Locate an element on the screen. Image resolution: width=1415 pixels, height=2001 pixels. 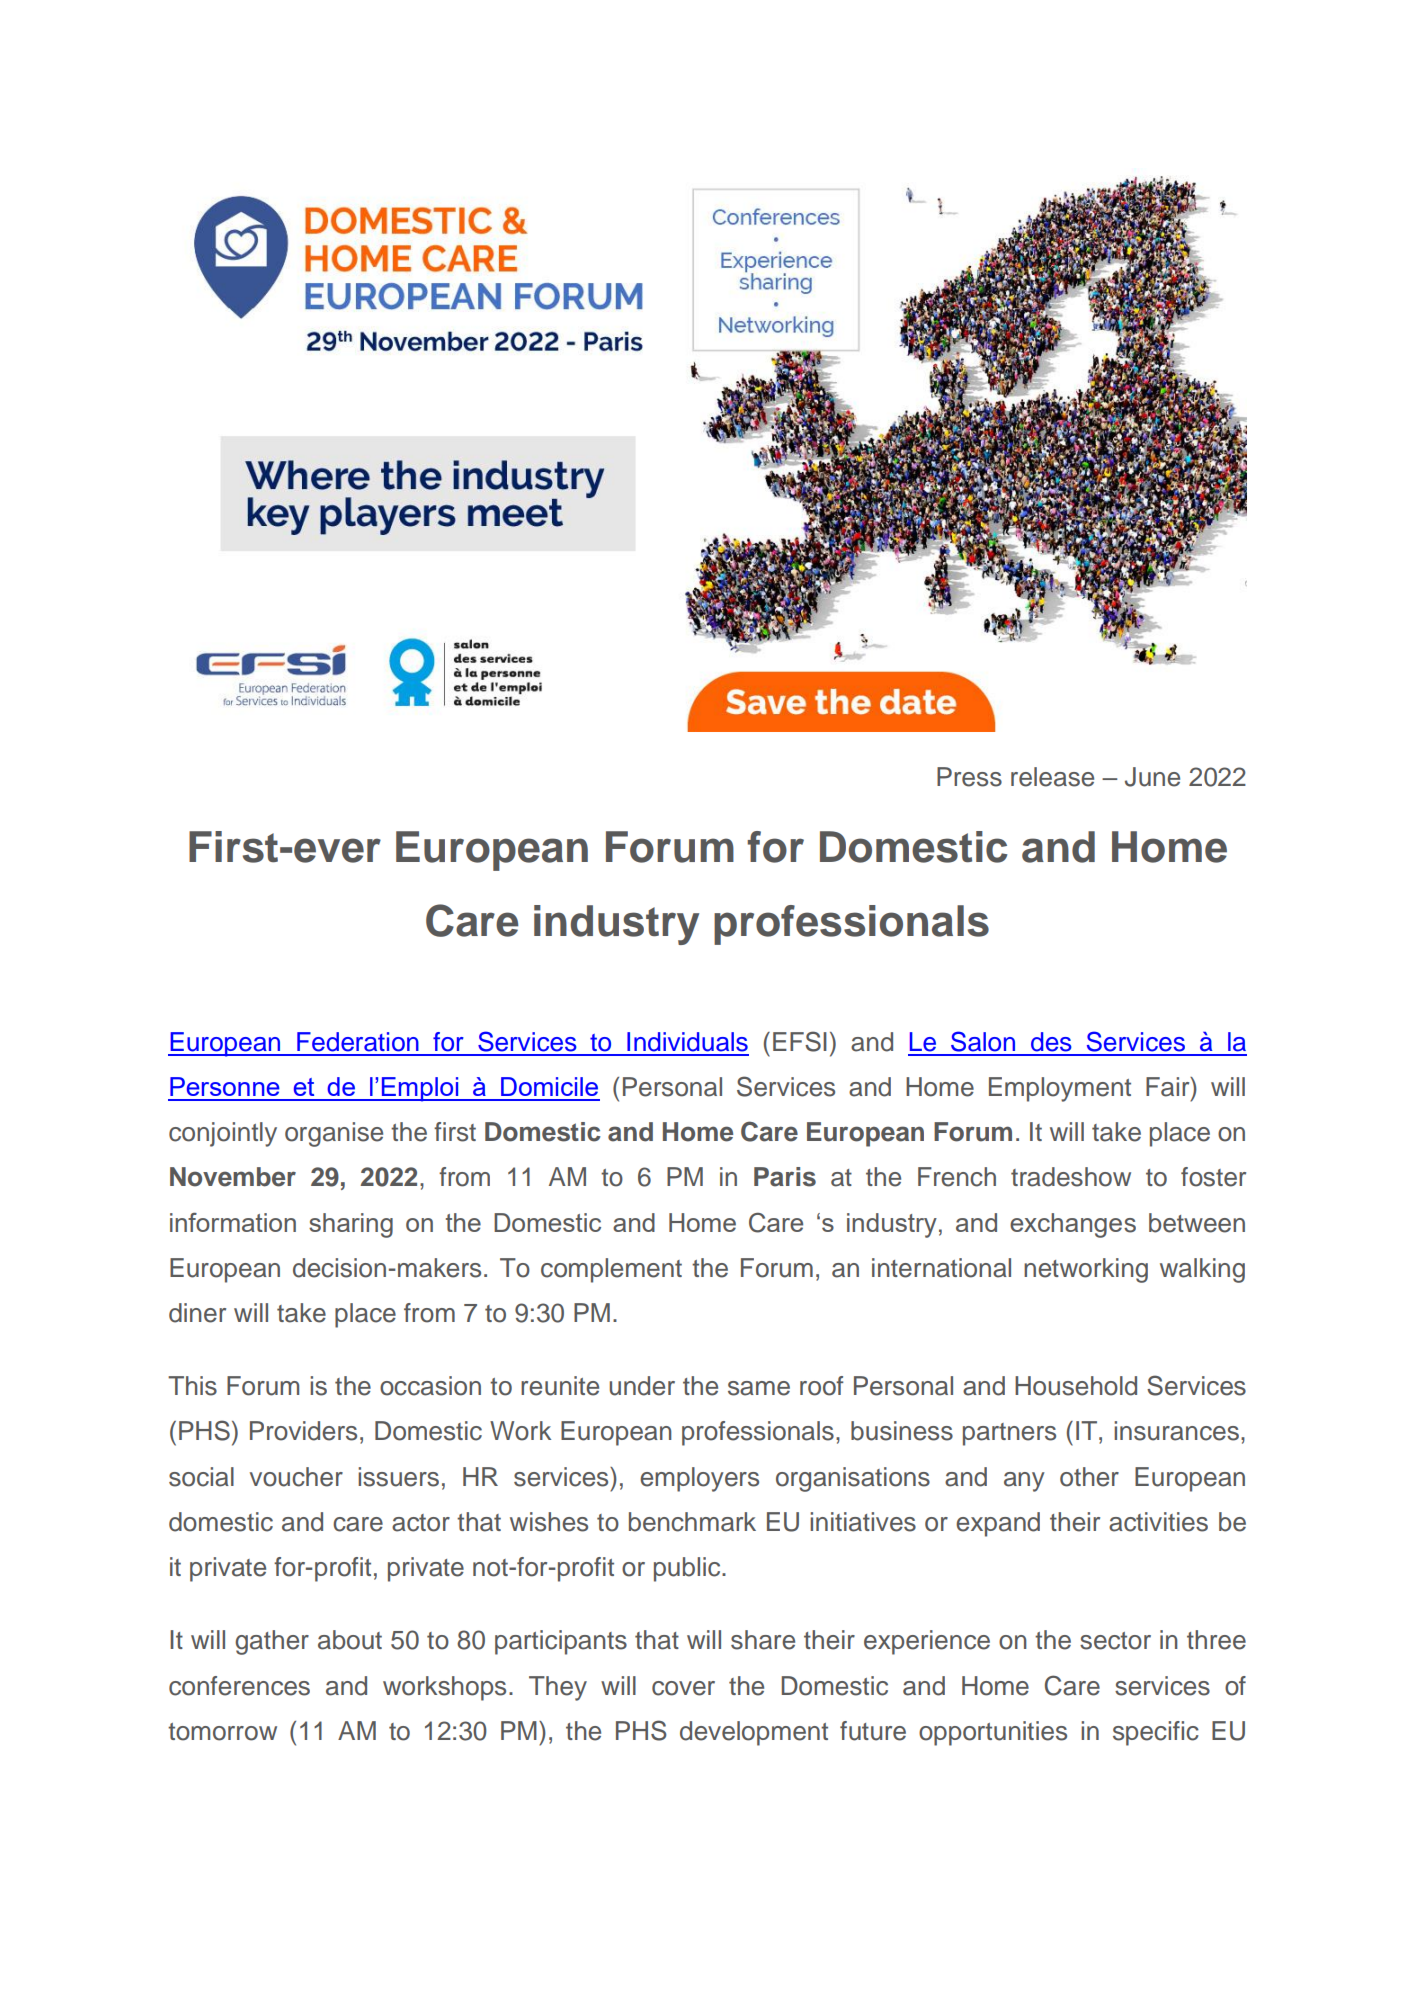
organise is located at coordinates (334, 1134).
